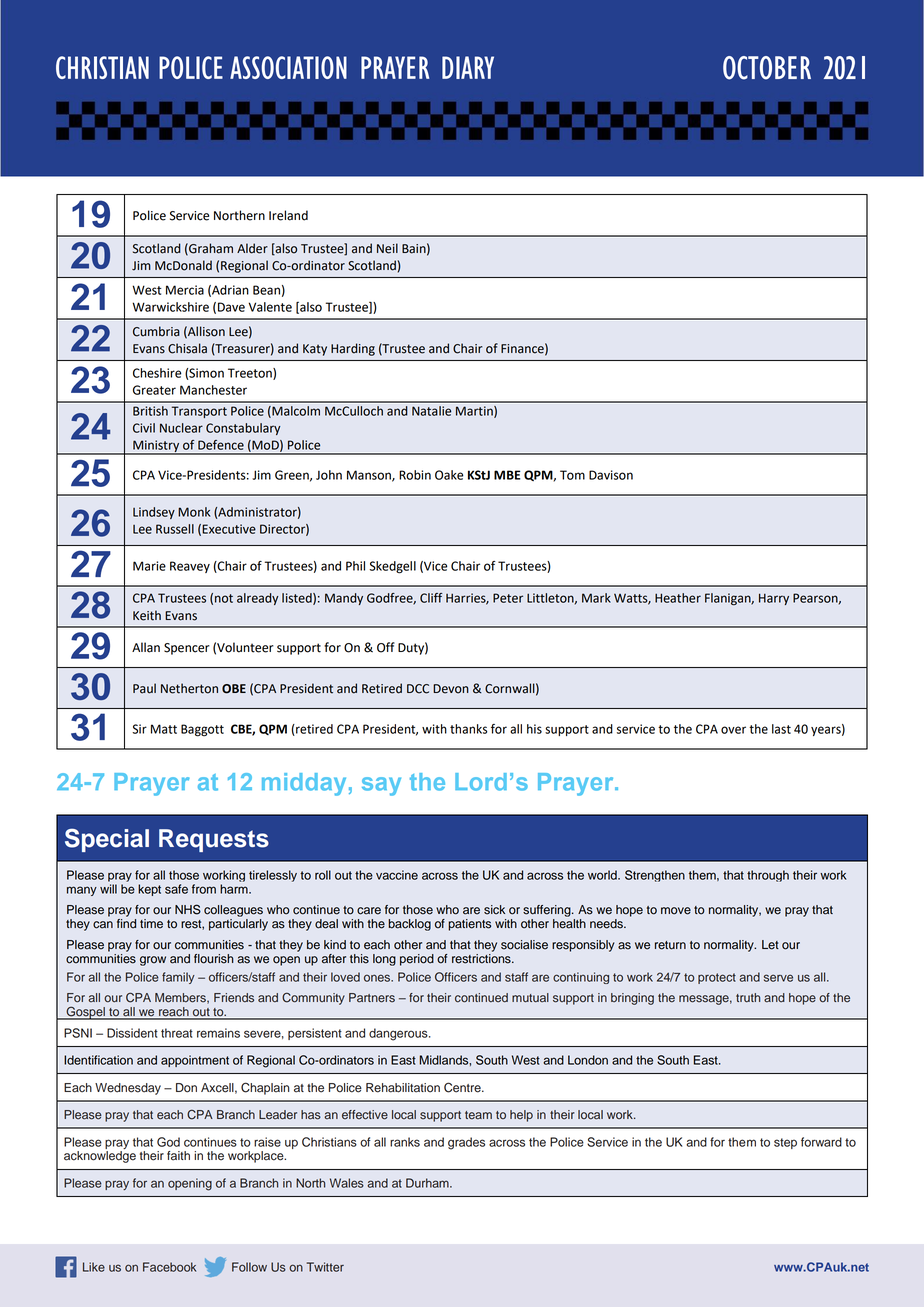 The width and height of the document is (924, 1307). What do you see at coordinates (767, 68) in the document?
I see `OCTOBER` at bounding box center [767, 68].
